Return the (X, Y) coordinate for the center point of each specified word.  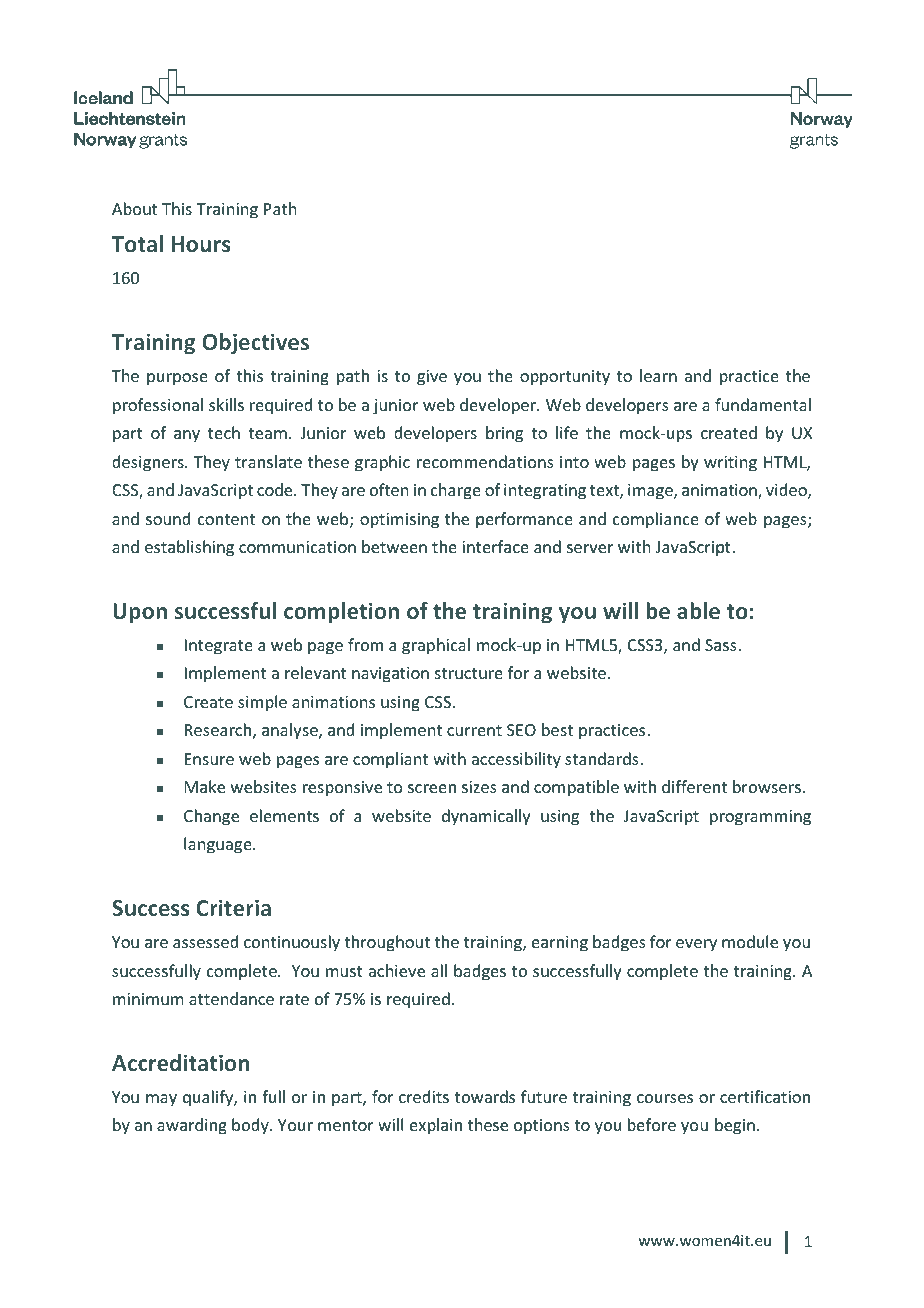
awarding (192, 1126)
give (432, 378)
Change (211, 817)
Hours (201, 244)
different (694, 786)
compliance (656, 520)
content (226, 519)
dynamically (486, 817)
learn (658, 375)
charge (456, 491)
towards (485, 1096)
